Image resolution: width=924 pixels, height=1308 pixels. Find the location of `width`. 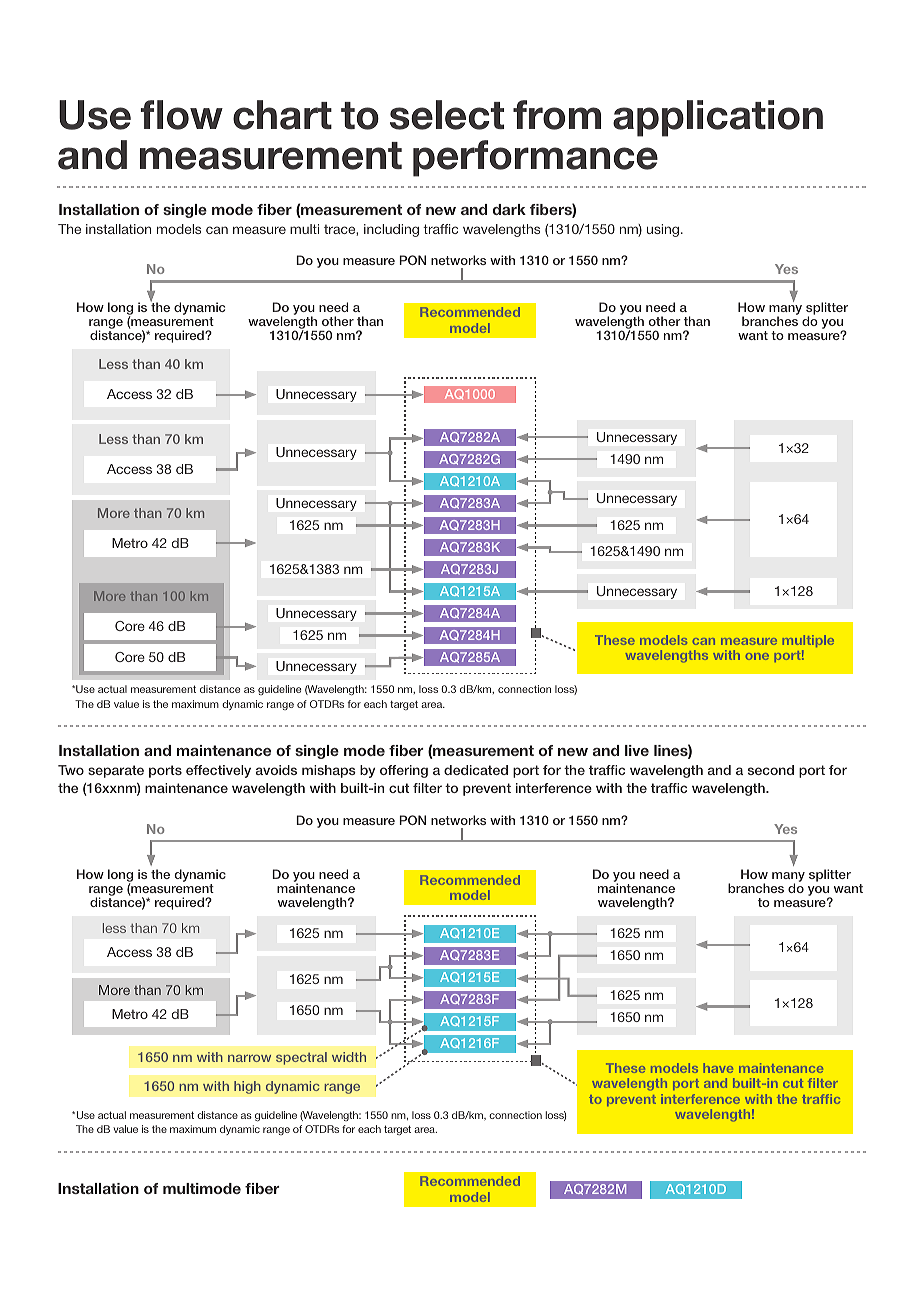

width is located at coordinates (349, 1057).
